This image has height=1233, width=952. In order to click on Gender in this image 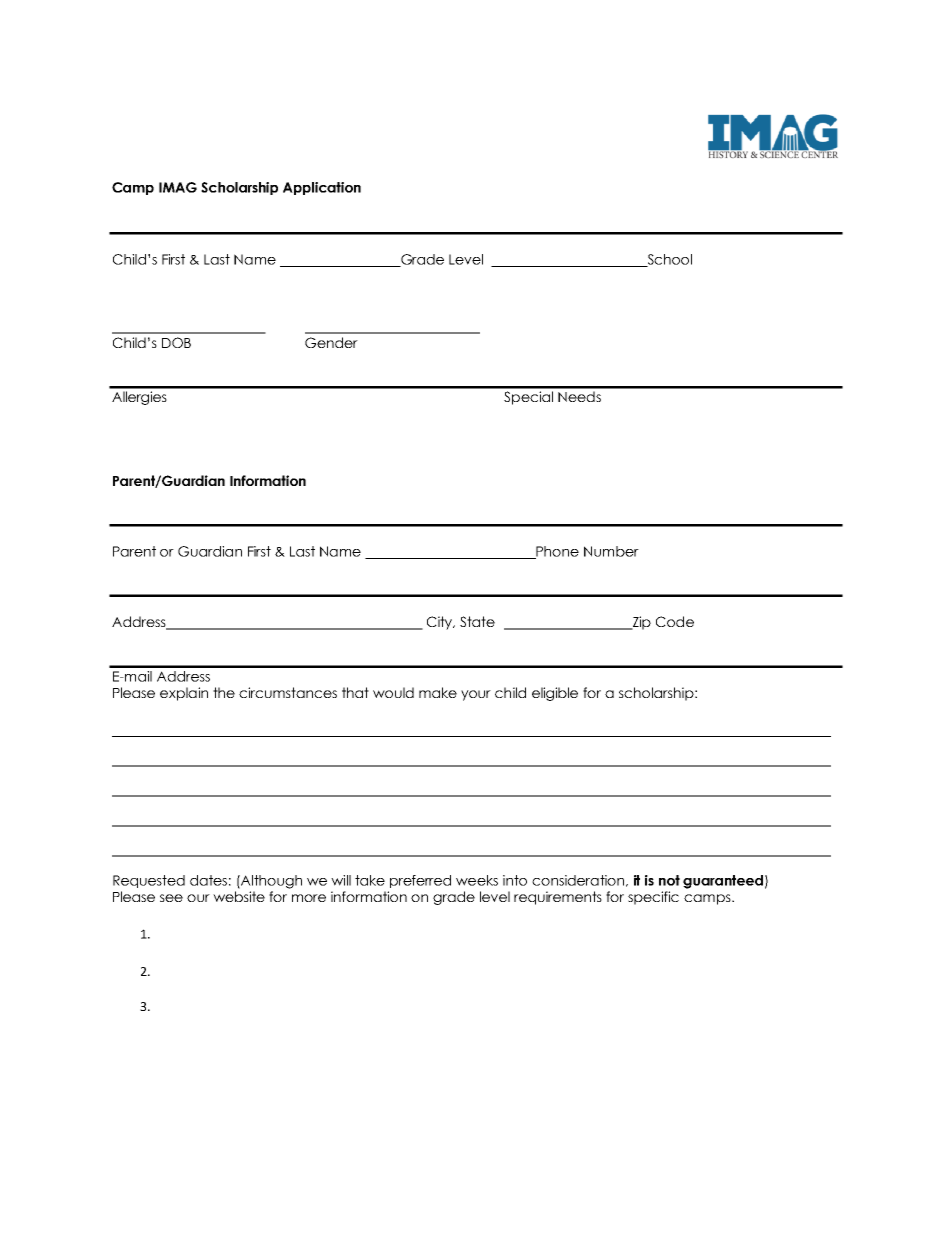, I will do `click(331, 342)`.
